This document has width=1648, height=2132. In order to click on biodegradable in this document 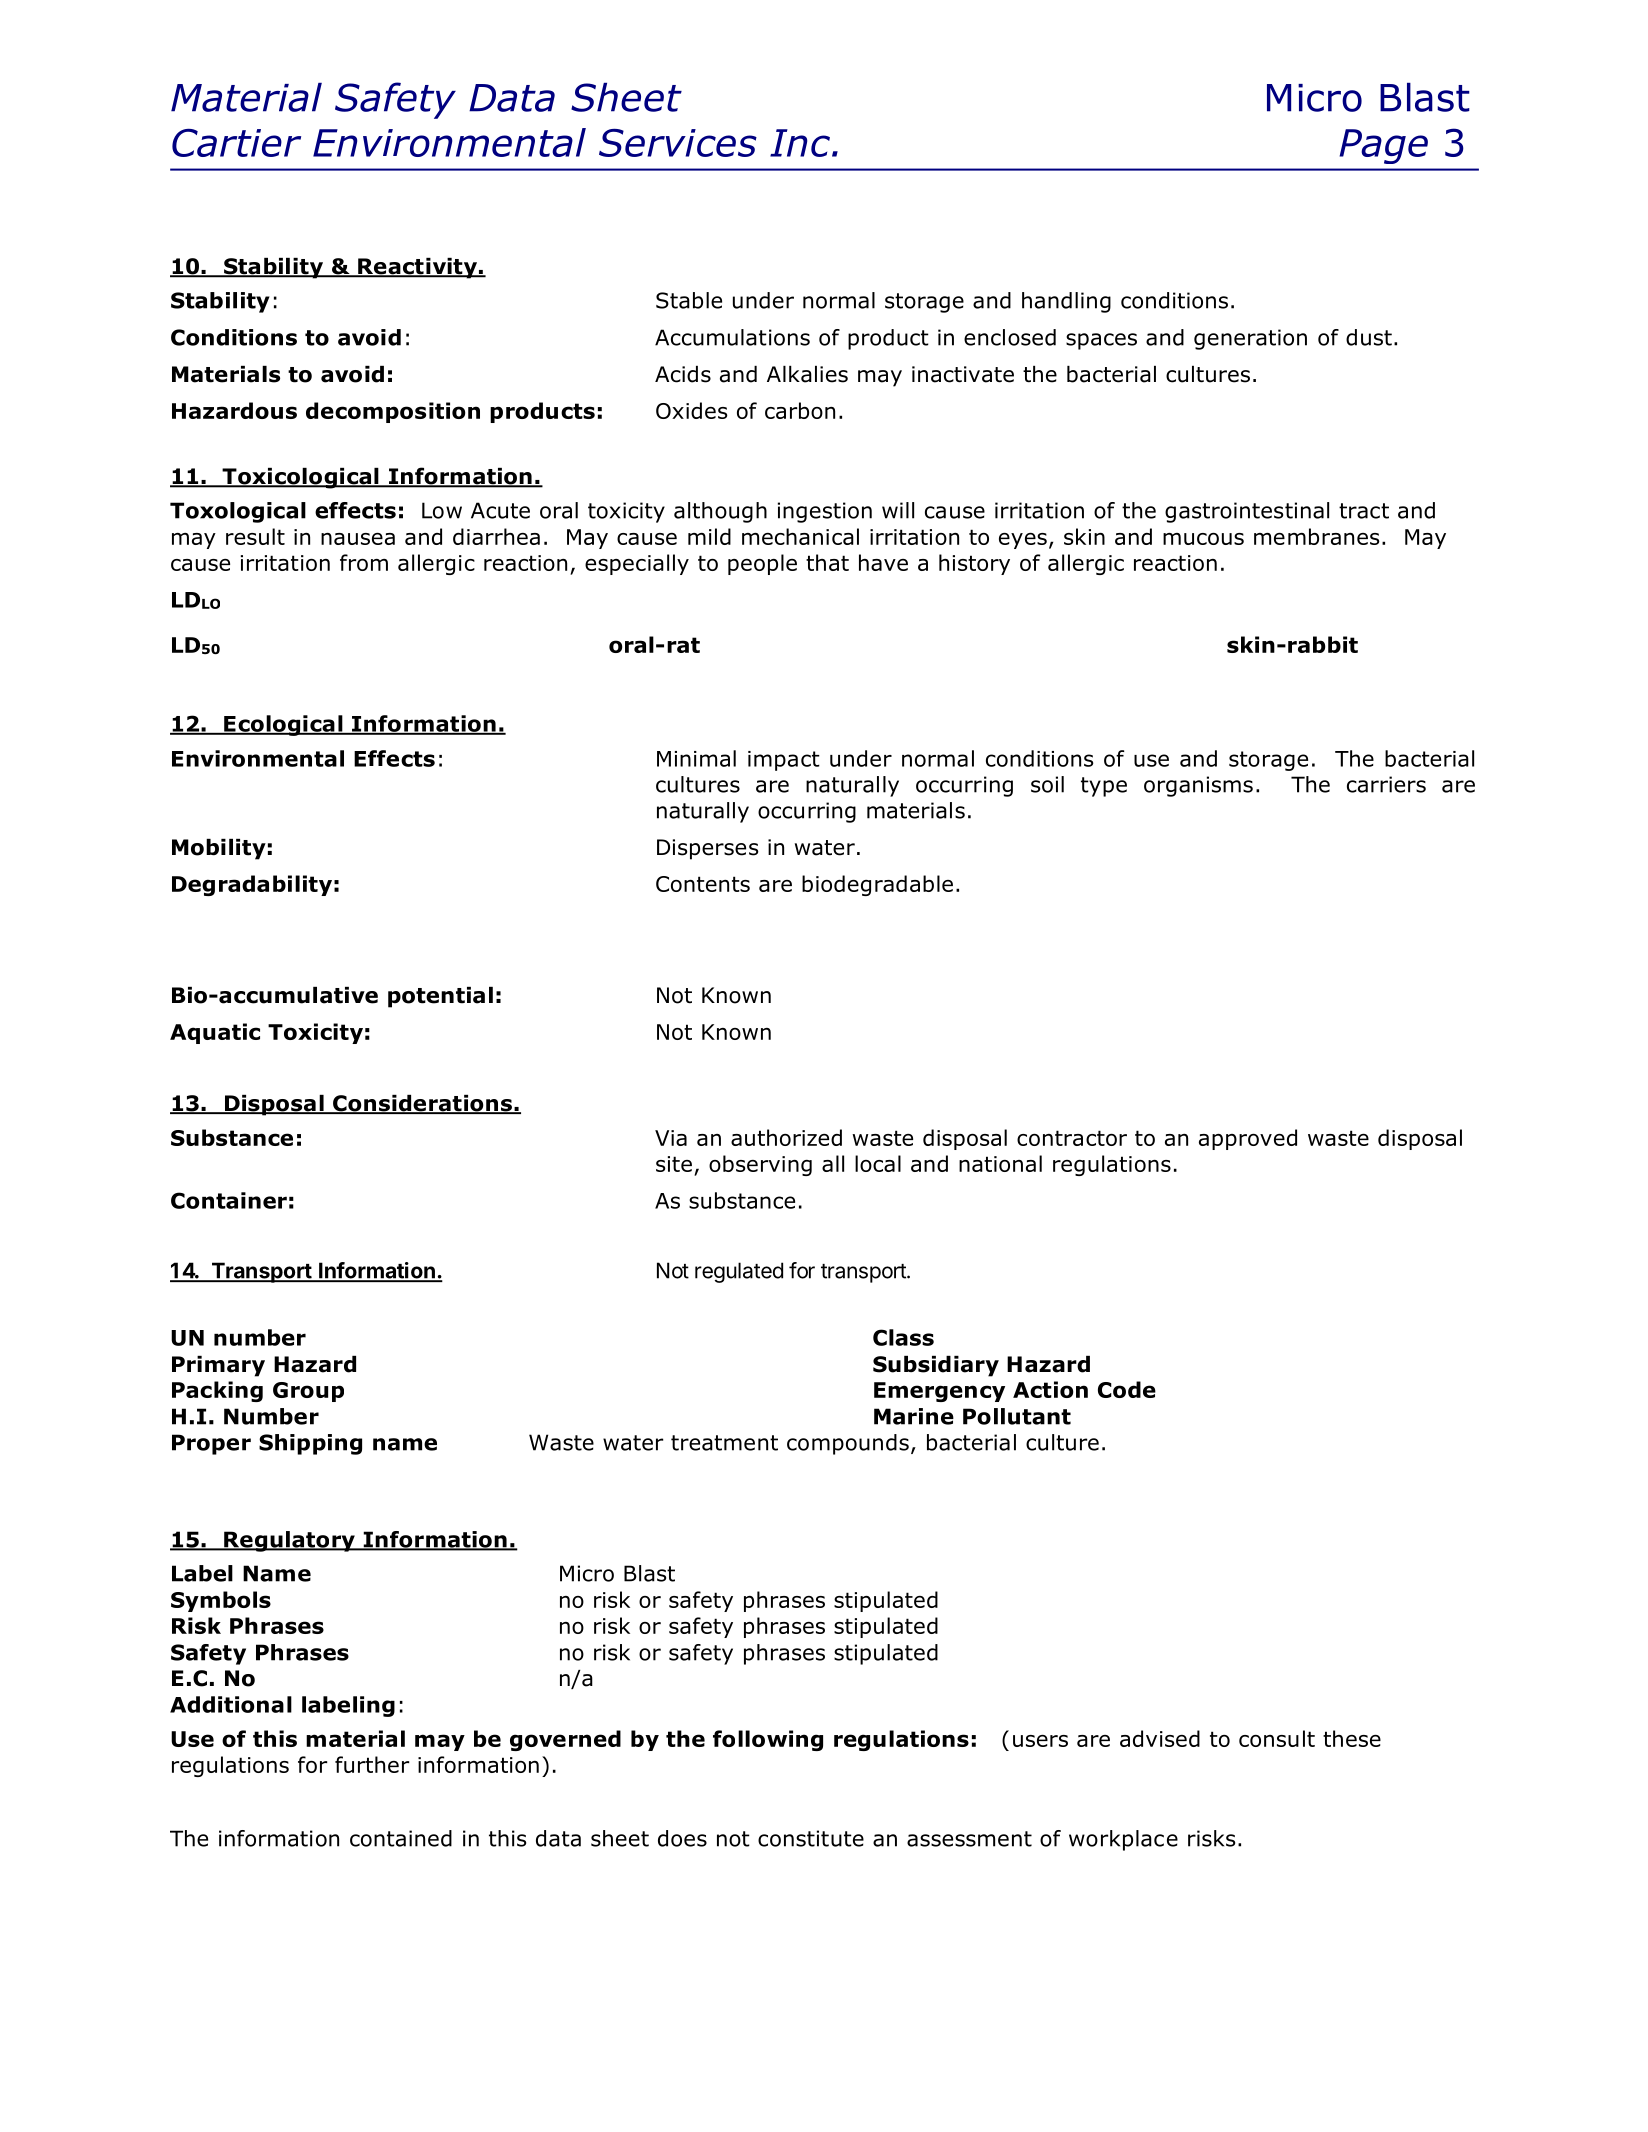, I will do `click(877, 885)`.
